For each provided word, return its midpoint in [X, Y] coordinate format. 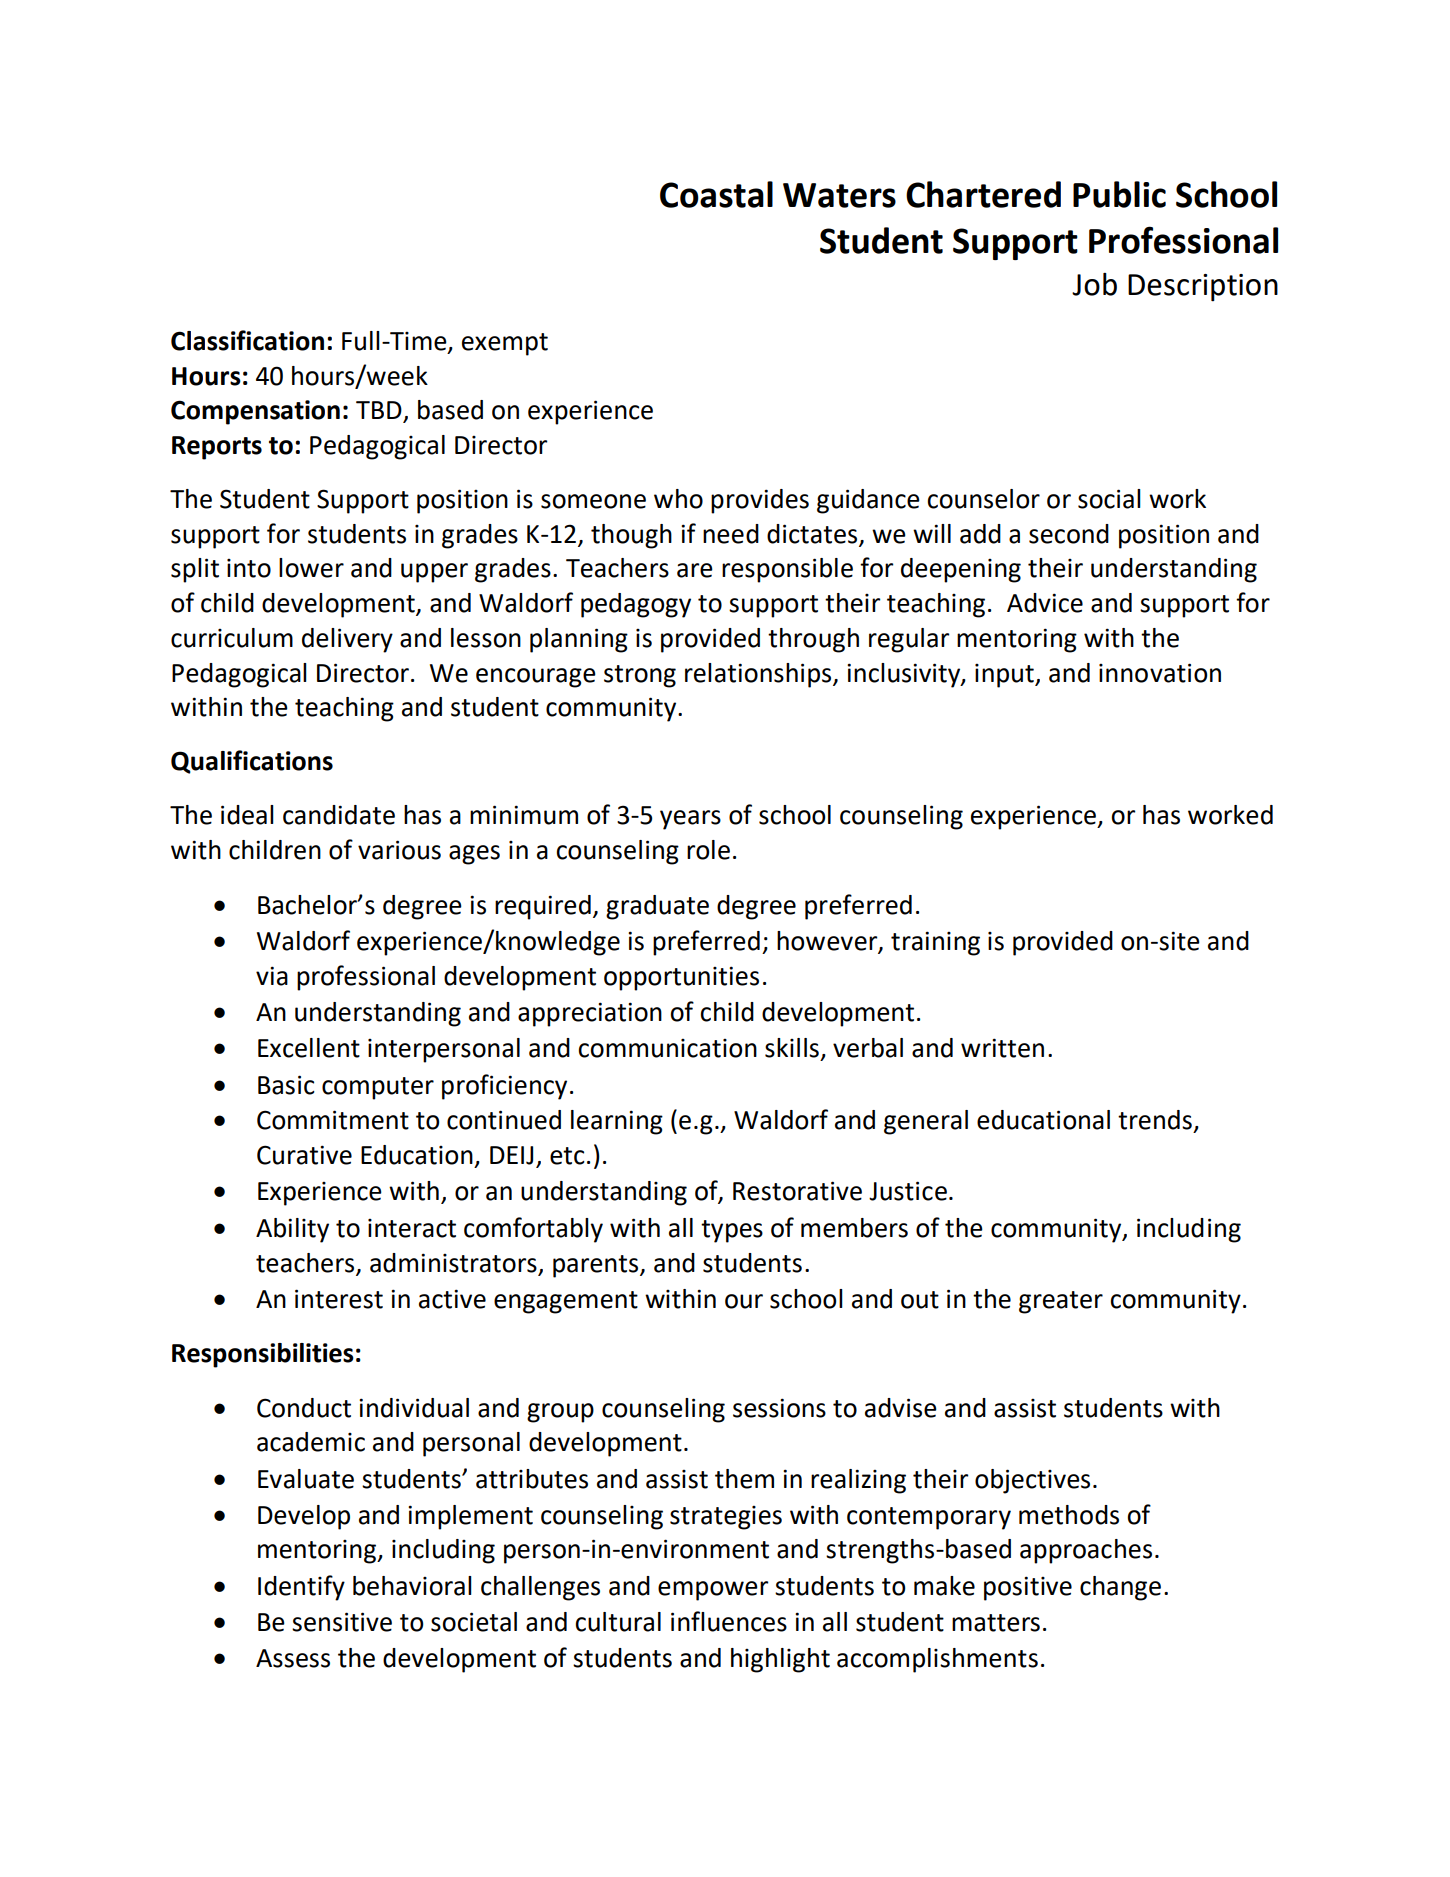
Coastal [716, 194]
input [1005, 676]
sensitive [342, 1622]
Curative [304, 1155]
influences [729, 1621]
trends [1155, 1120]
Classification [247, 340]
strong [640, 676]
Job [1094, 284]
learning [617, 1122]
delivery [347, 640]
